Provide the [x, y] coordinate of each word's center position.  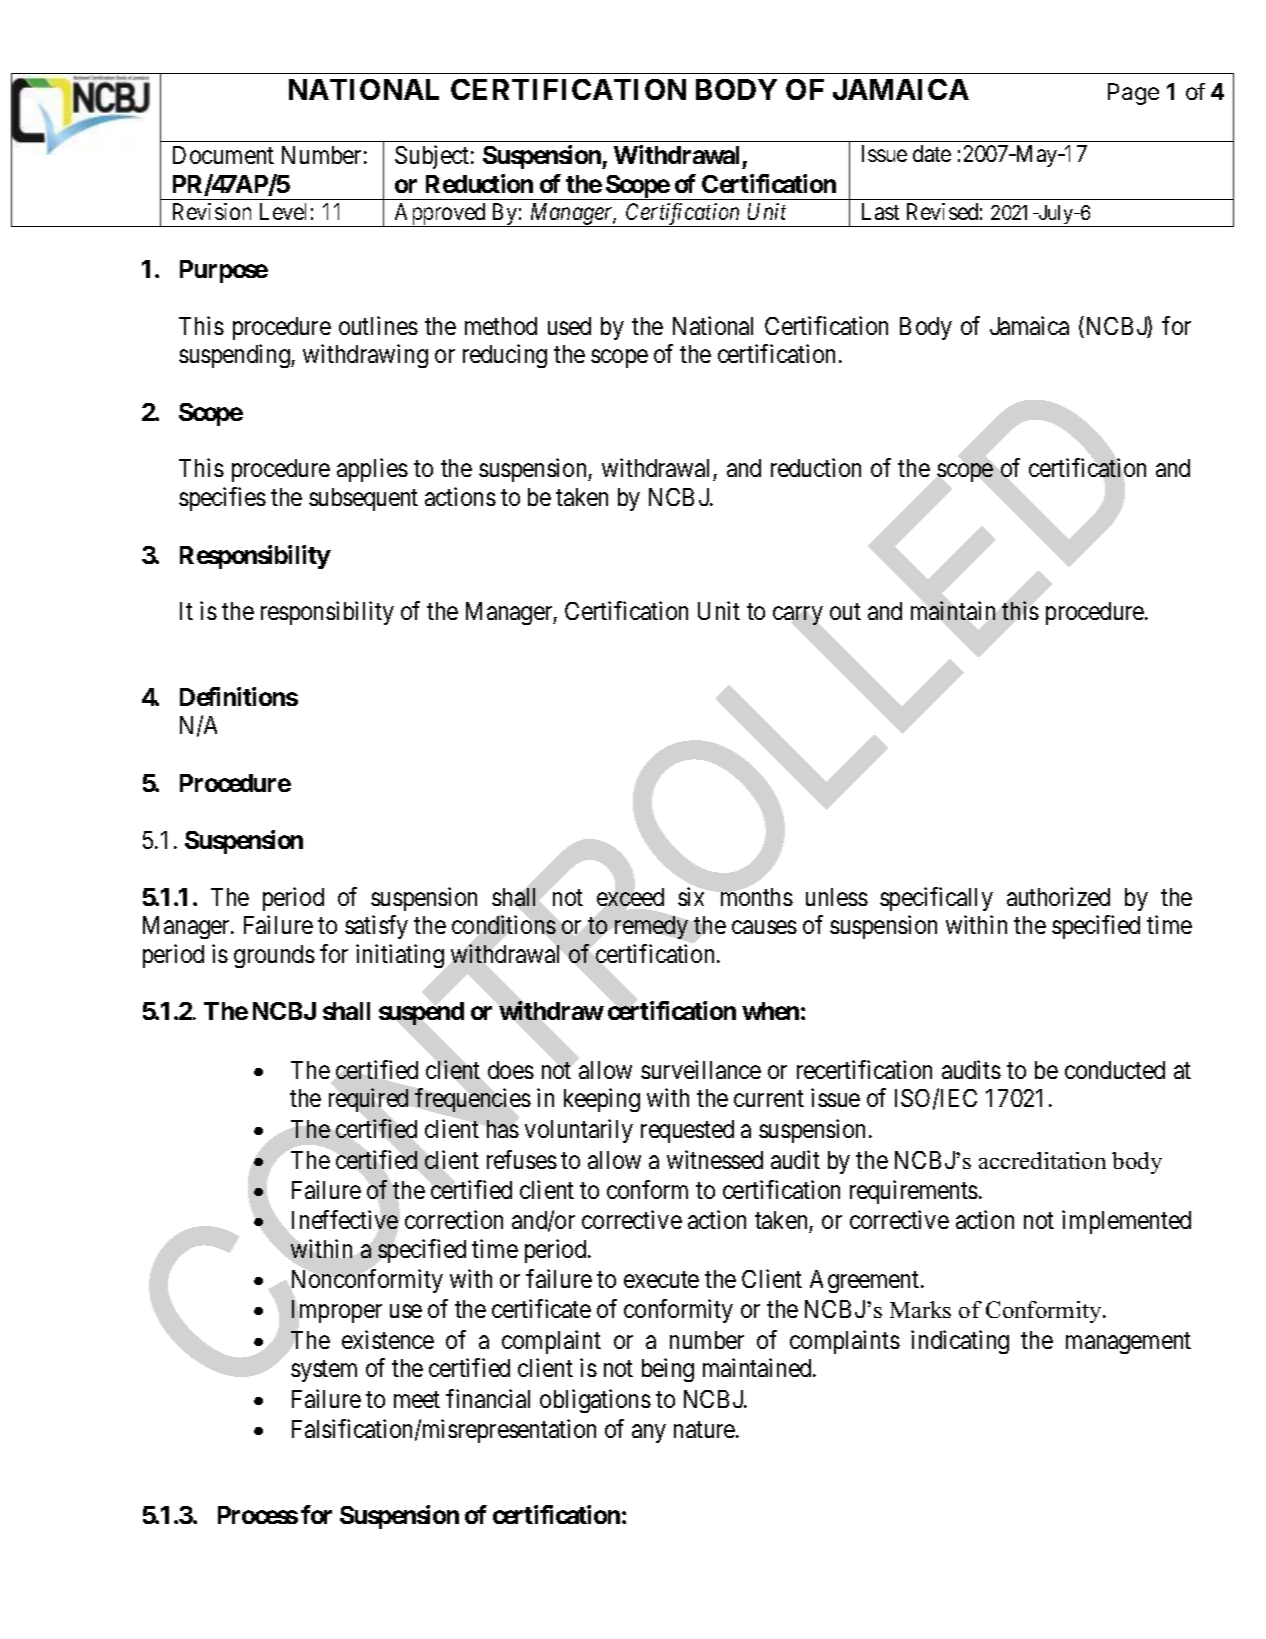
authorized [1058, 896]
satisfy [376, 927]
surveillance [701, 1069]
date [932, 153]
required [368, 1100]
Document [223, 155]
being [668, 1370]
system [324, 1371]
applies [372, 470]
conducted [1115, 1070]
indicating [960, 1342]
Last [880, 211]
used [569, 326]
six [691, 896]
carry [797, 616]
